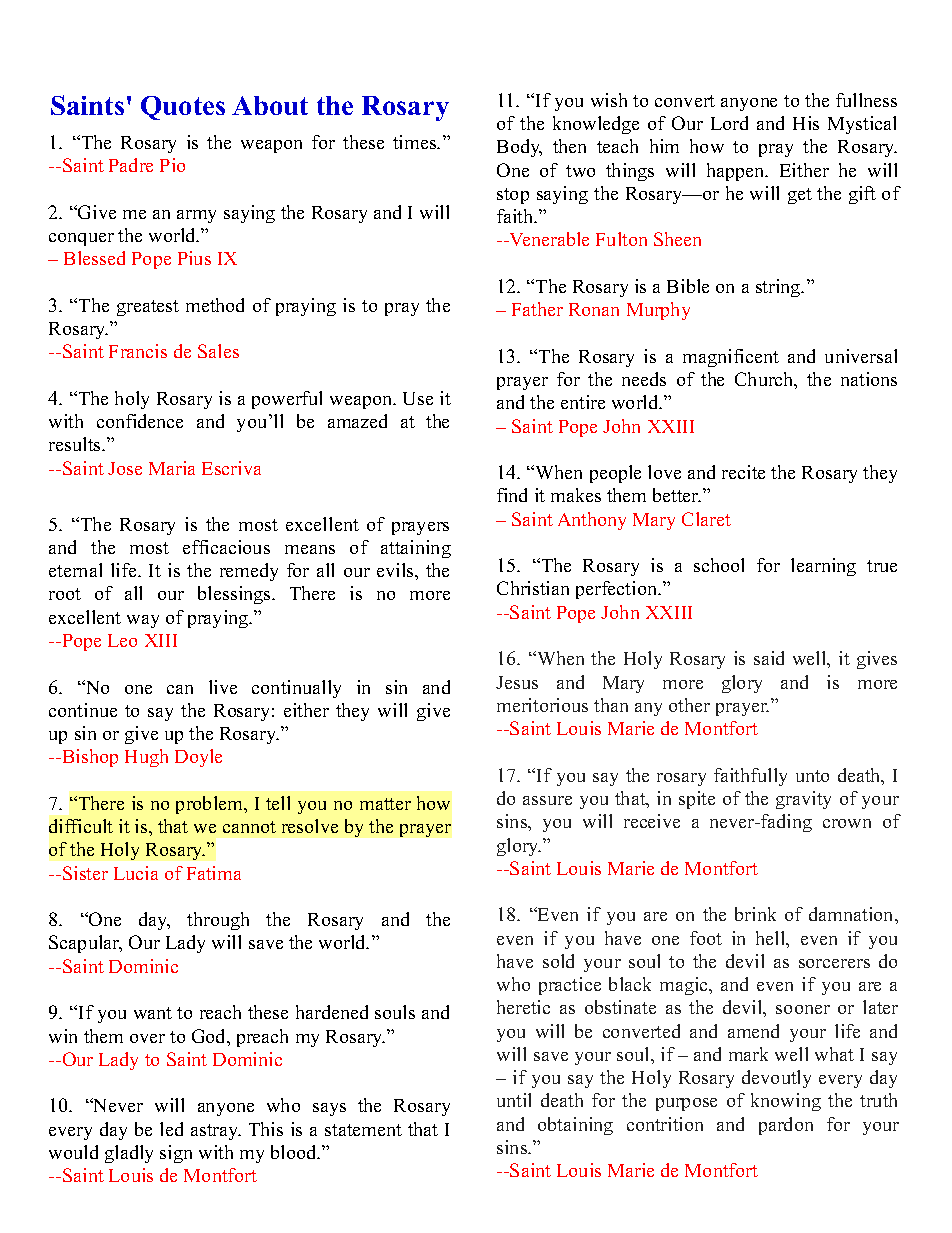 This screenshot has width=952, height=1233. I want to click on Quotes, so click(183, 108).
